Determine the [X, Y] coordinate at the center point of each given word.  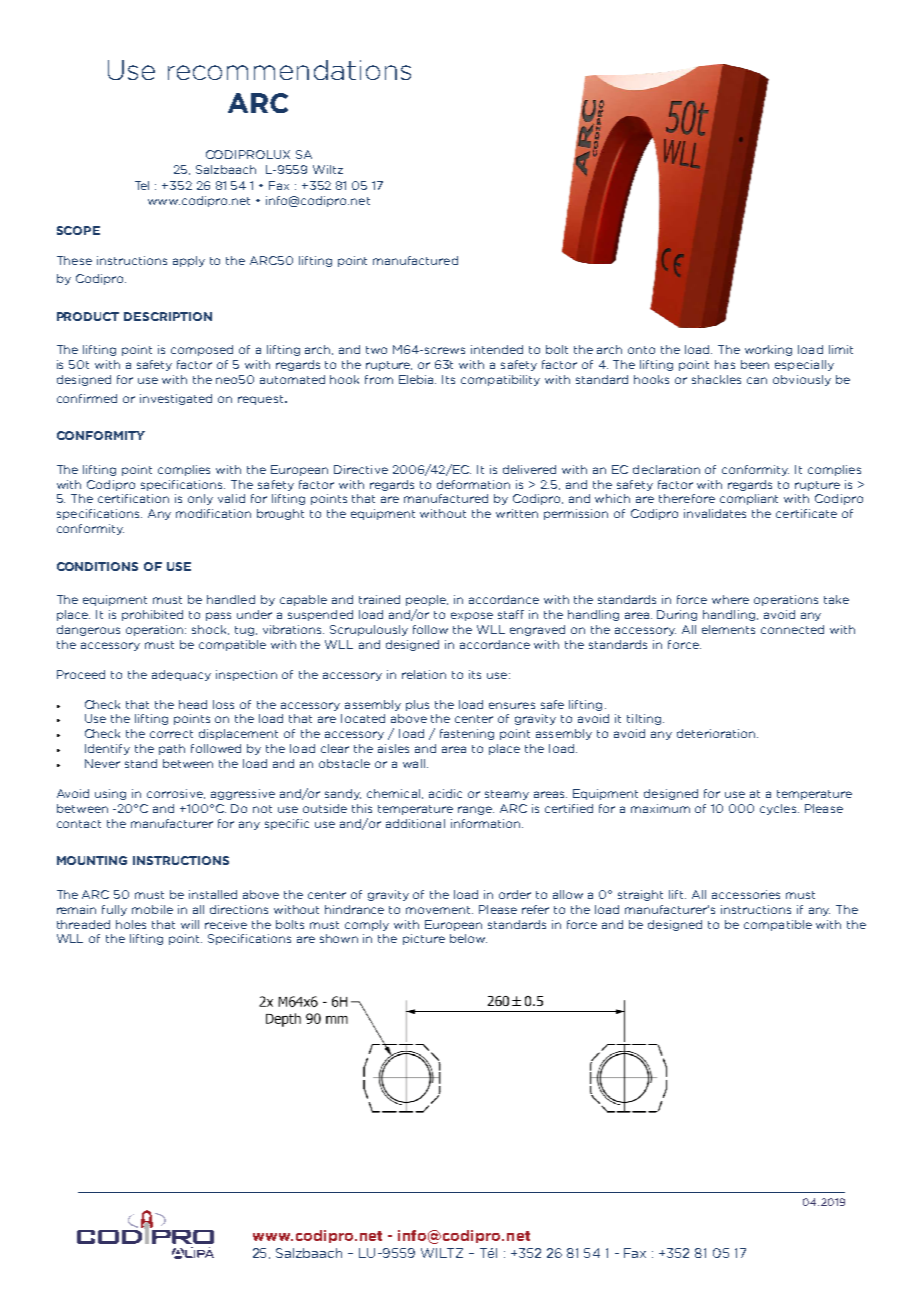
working [768, 350]
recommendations [289, 70]
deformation [473, 484]
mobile [152, 909]
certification [133, 498]
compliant [749, 499]
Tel [142, 185]
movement [439, 910]
